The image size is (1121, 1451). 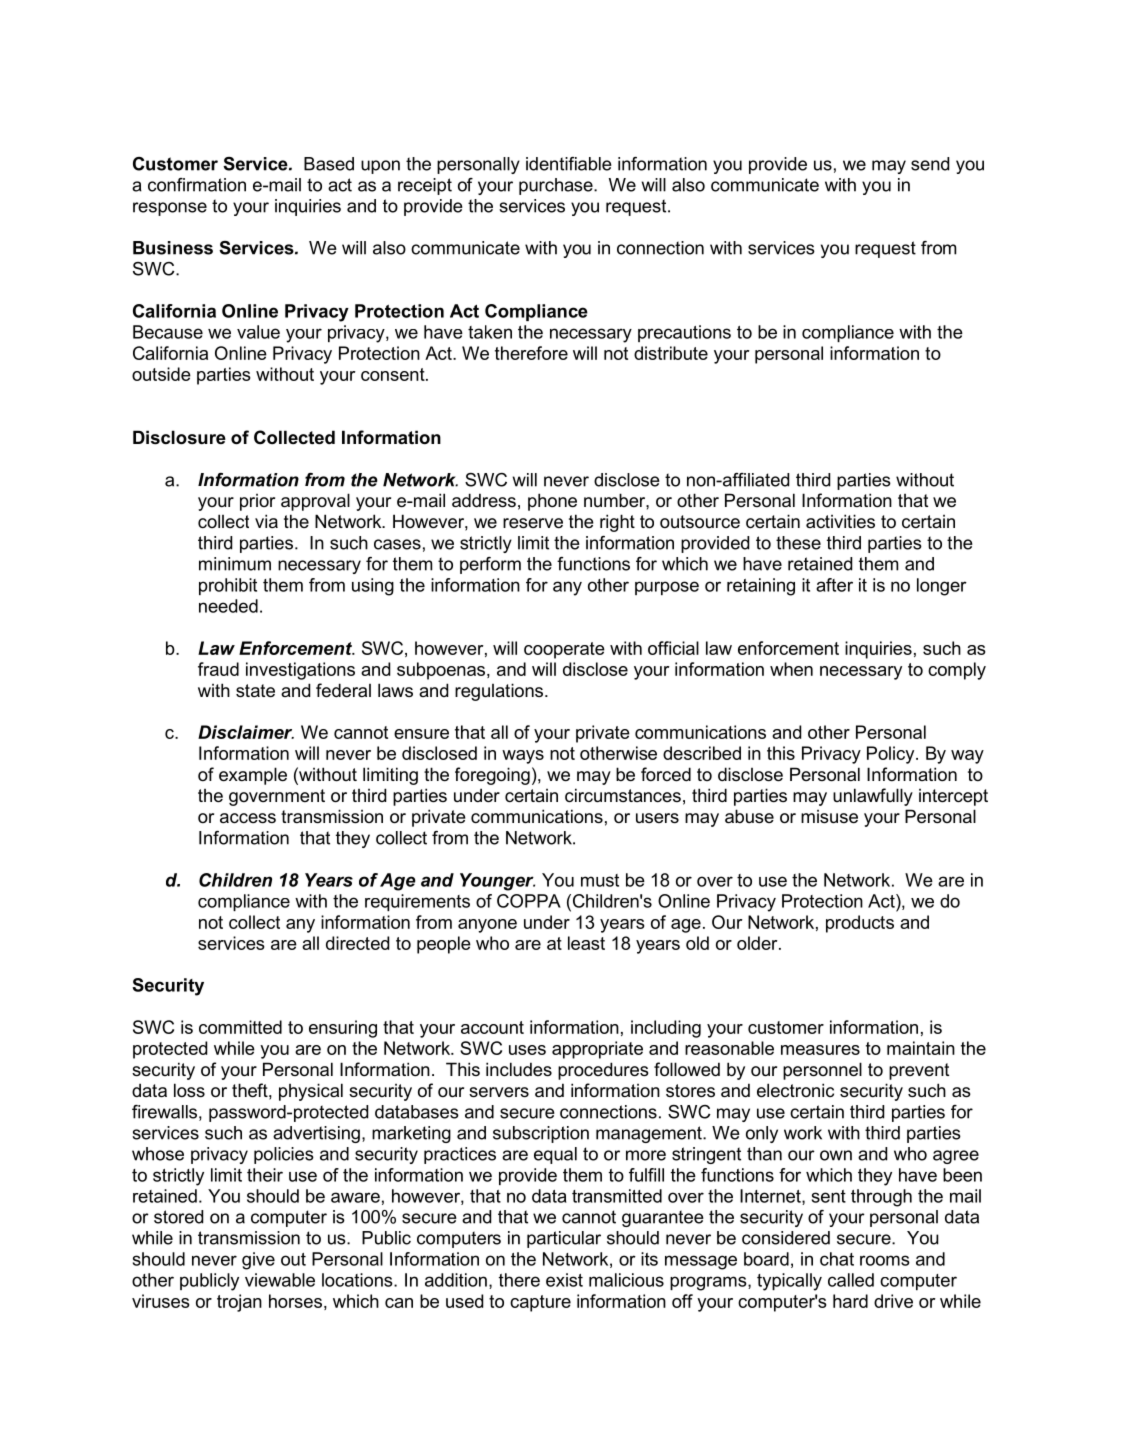 What do you see at coordinates (523, 757) in the document?
I see `ways` at bounding box center [523, 757].
